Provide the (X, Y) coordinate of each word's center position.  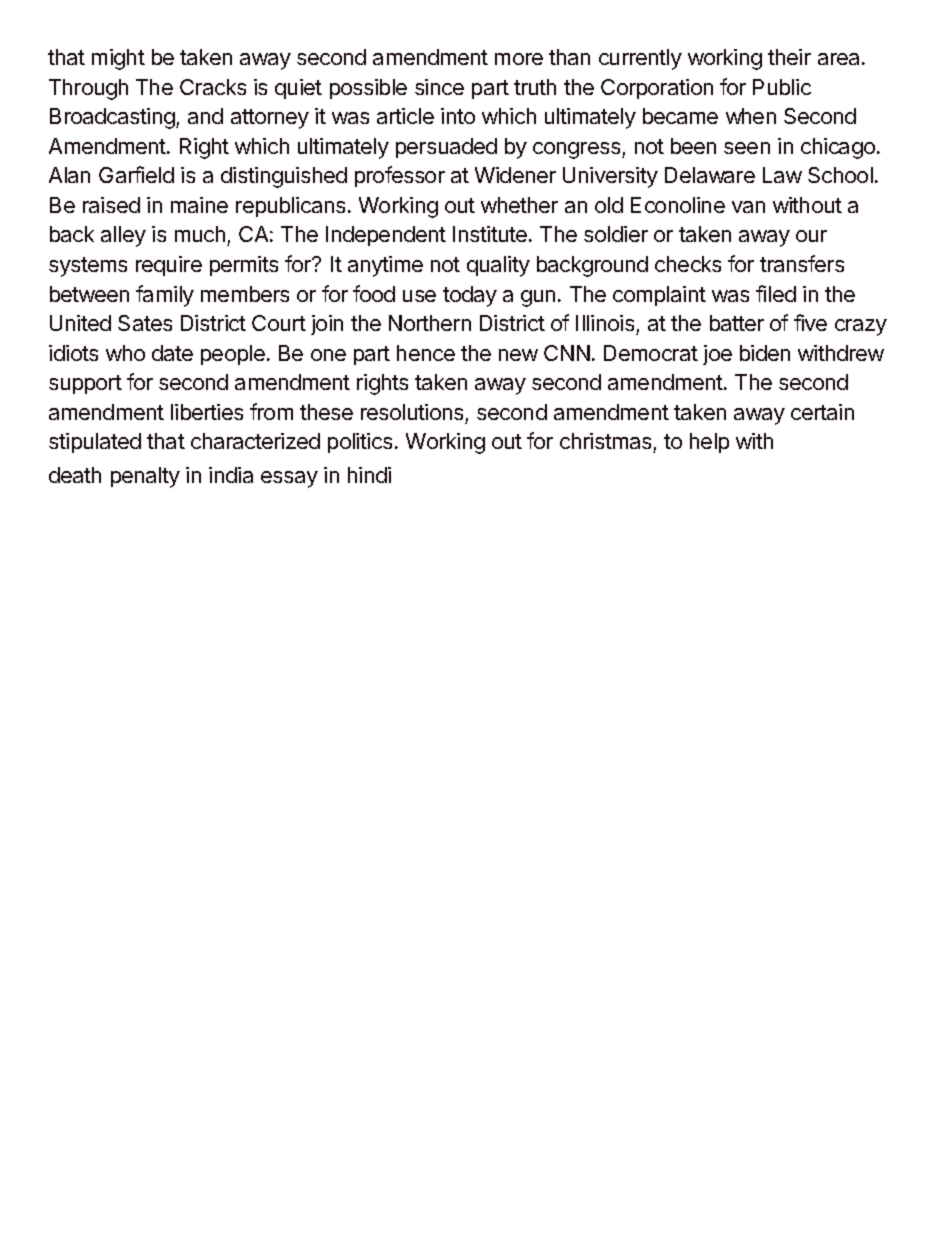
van (748, 207)
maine (199, 205)
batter (737, 323)
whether (519, 205)
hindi (369, 475)
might (118, 59)
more (519, 59)
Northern (430, 323)
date (172, 353)
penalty (145, 477)
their (789, 57)
